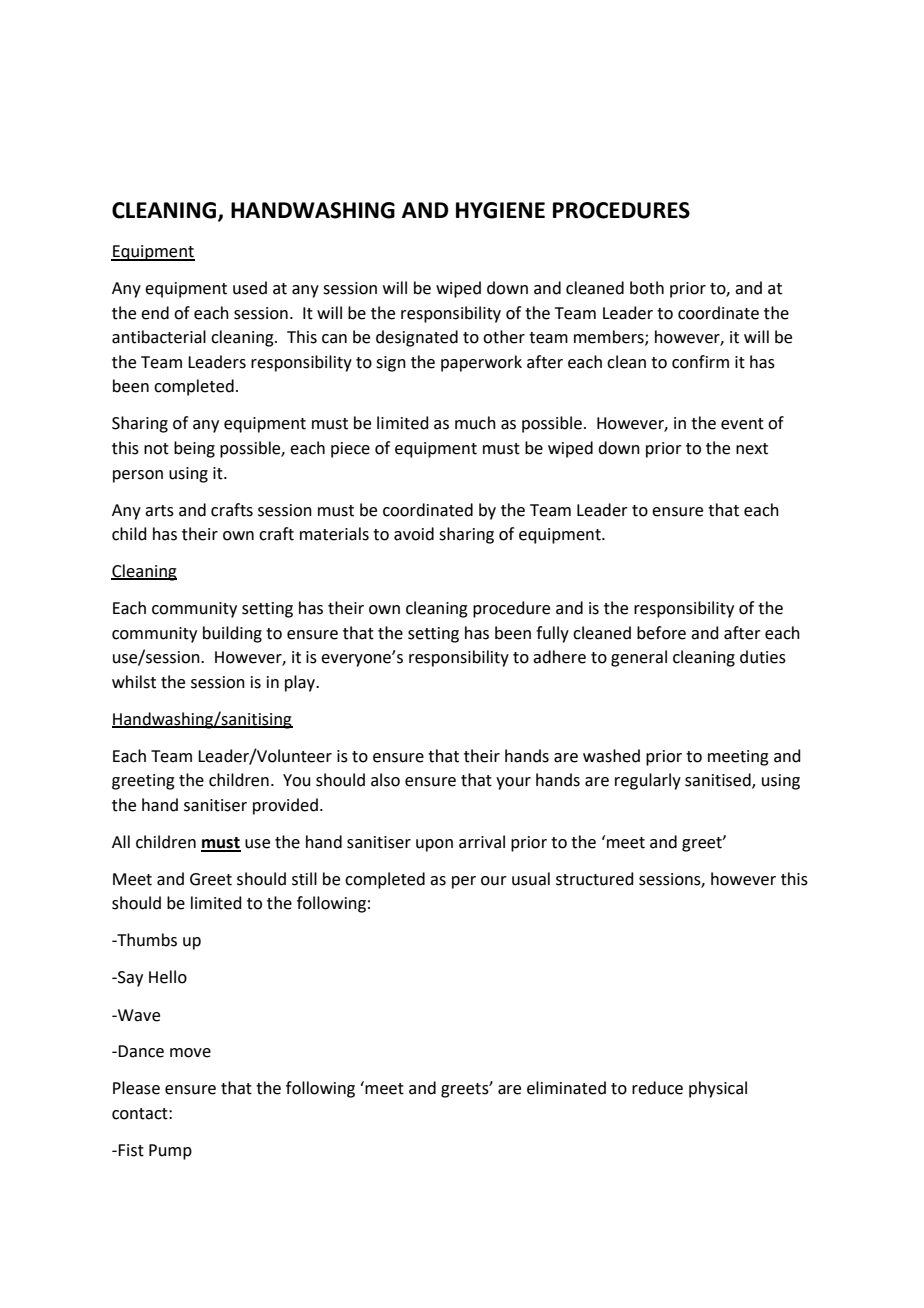  What do you see at coordinates (475, 423) in the screenshot?
I see `much` at bounding box center [475, 423].
